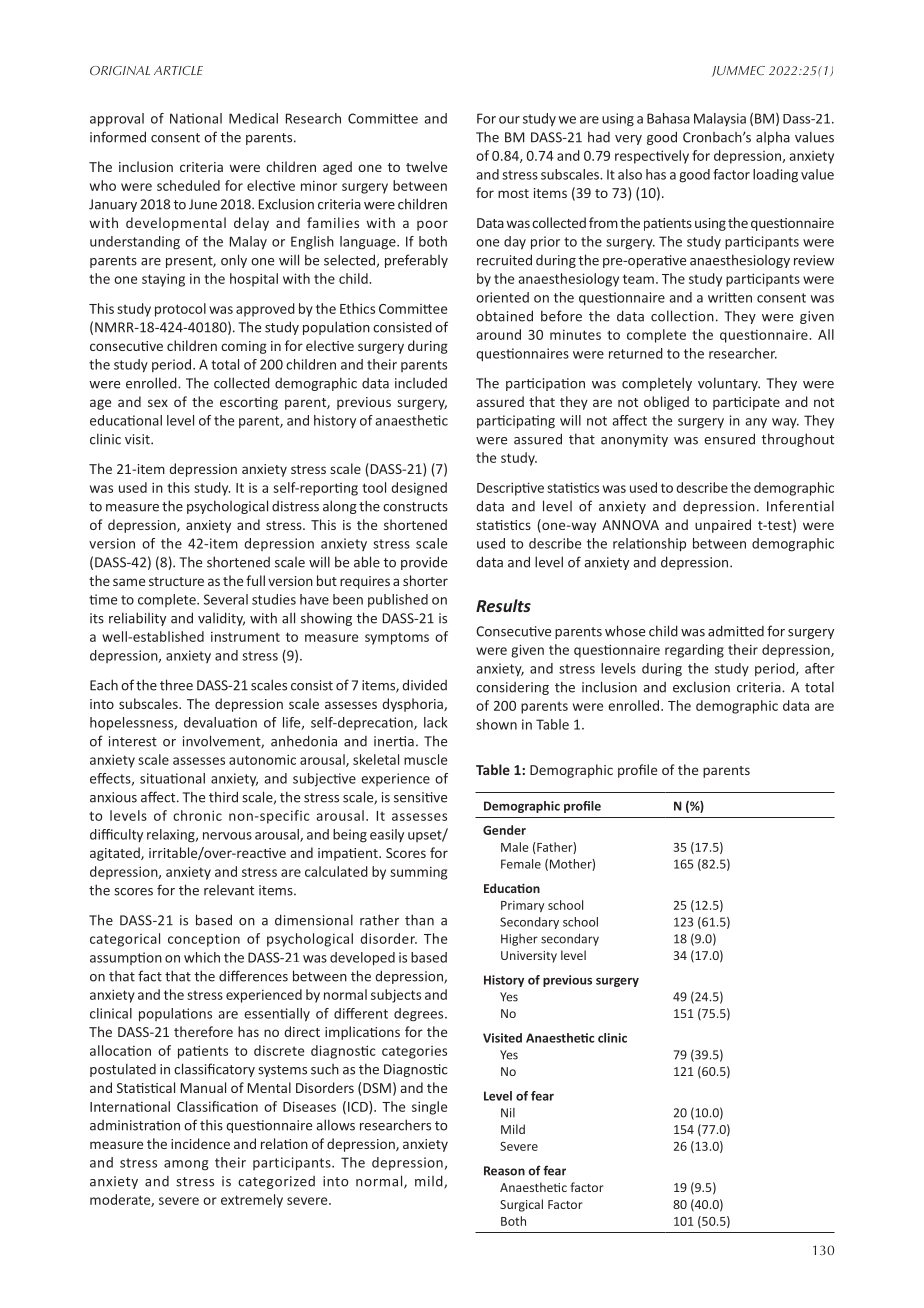 This screenshot has width=924, height=1308. What do you see at coordinates (229, 890) in the screenshot?
I see `relevant` at bounding box center [229, 890].
